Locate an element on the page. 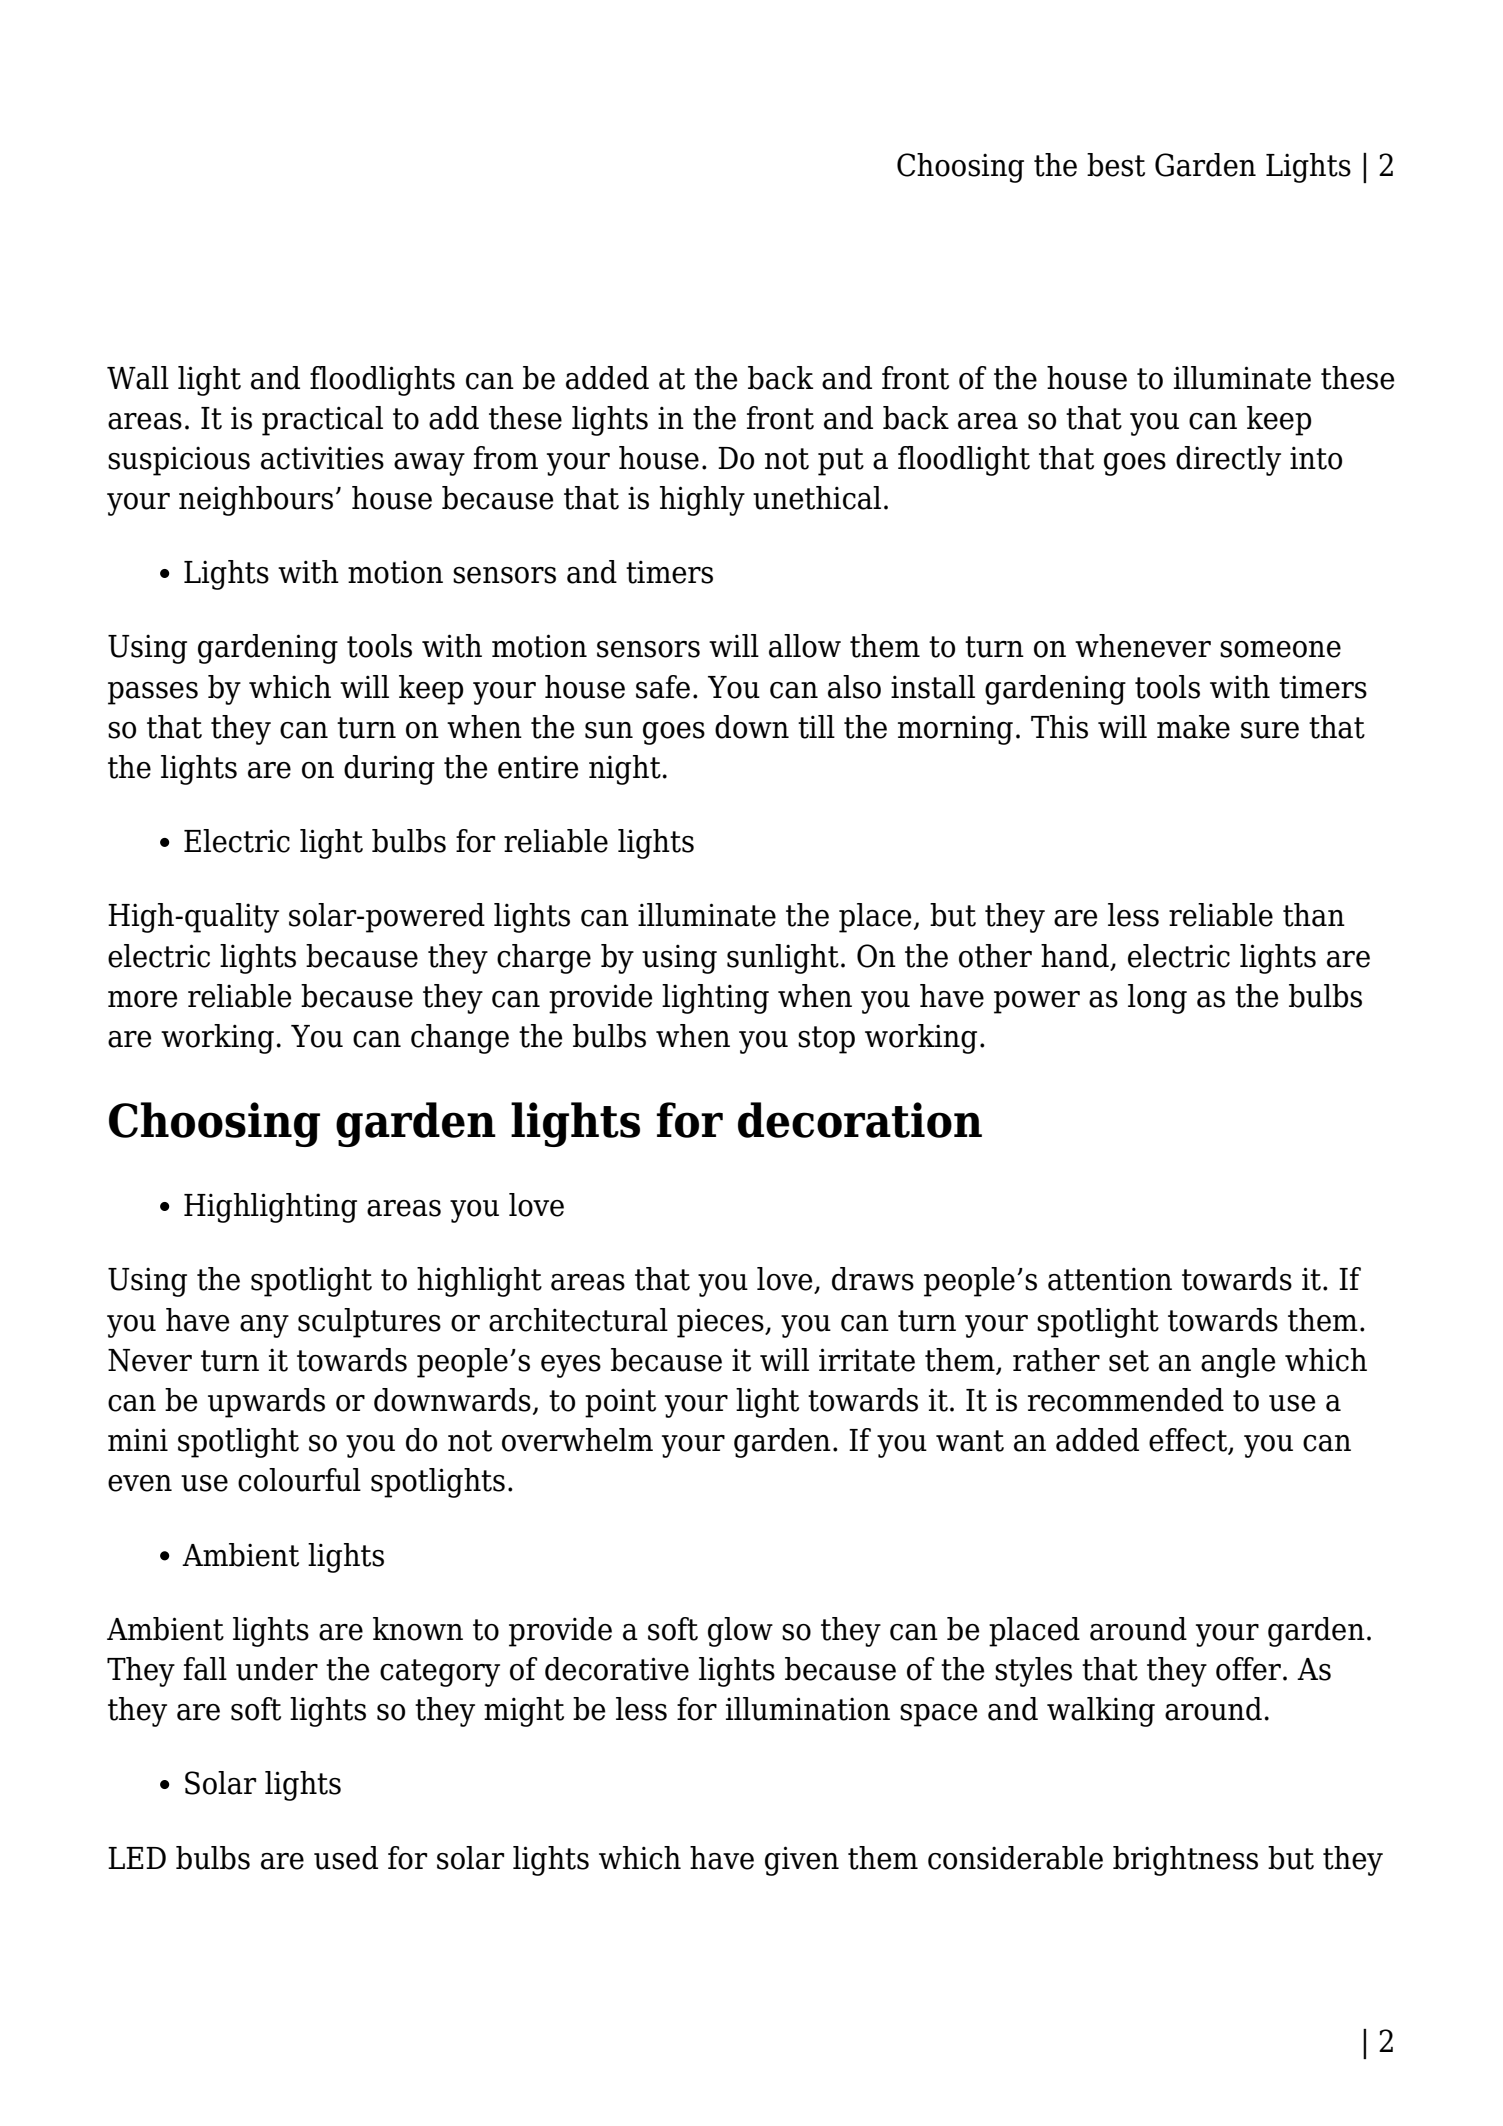  put is located at coordinates (841, 462).
